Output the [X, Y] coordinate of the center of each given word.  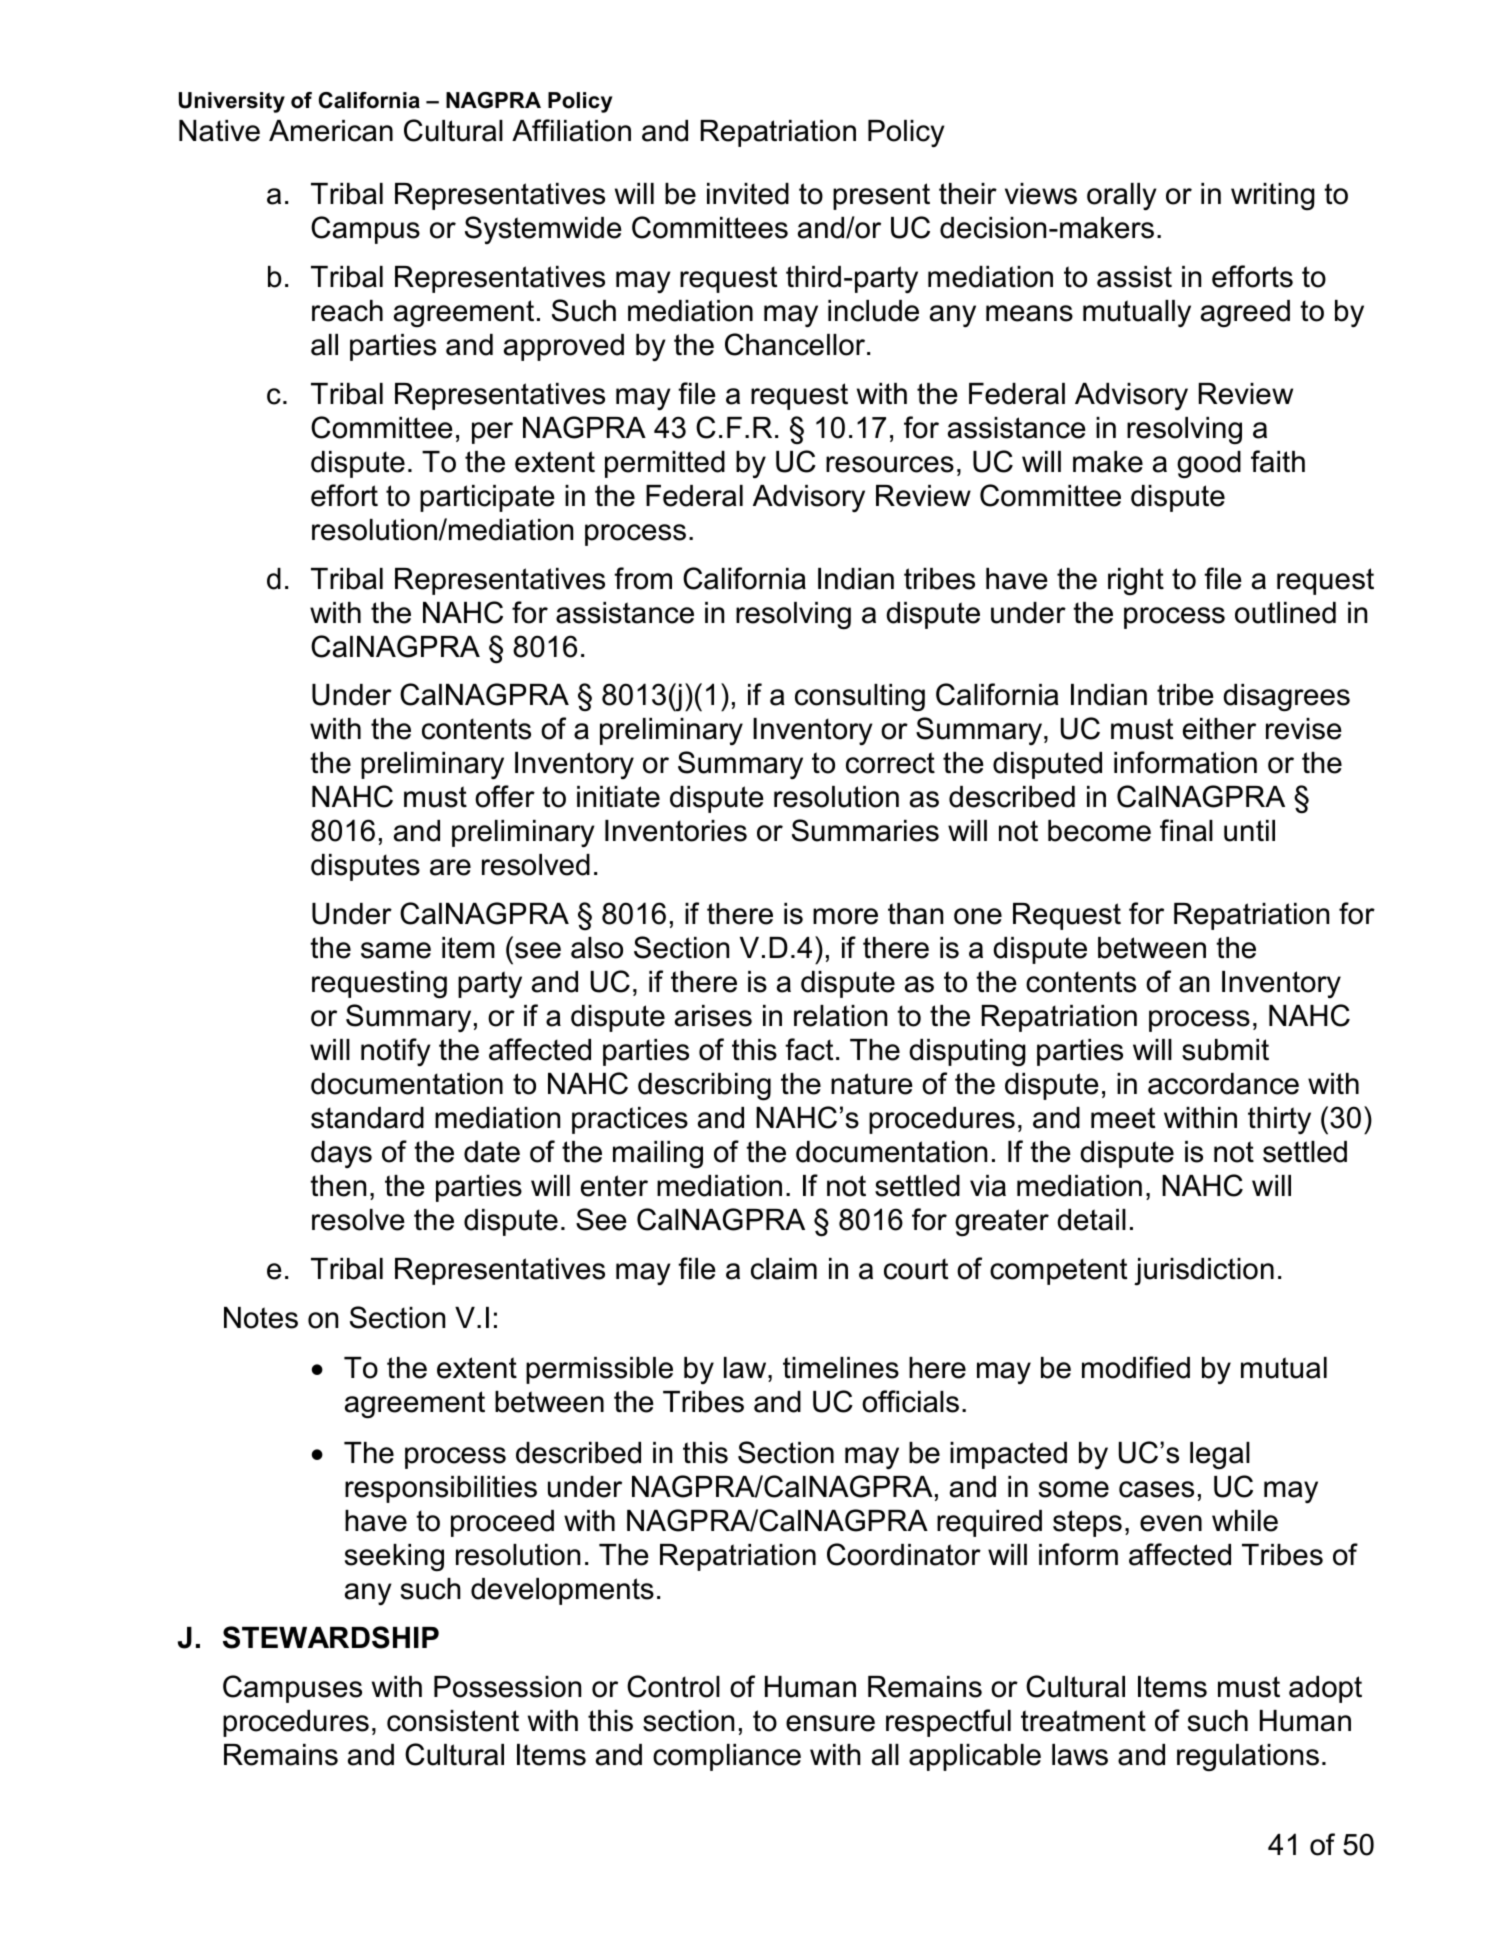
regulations [1248, 1757]
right [1136, 581]
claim [784, 1269]
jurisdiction [1204, 1272]
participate [487, 498]
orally [1122, 196]
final [1186, 830]
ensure [830, 1723]
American [331, 131]
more [845, 916]
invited [748, 194]
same [396, 950]
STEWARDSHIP [331, 1637]
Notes [261, 1318]
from [643, 578]
